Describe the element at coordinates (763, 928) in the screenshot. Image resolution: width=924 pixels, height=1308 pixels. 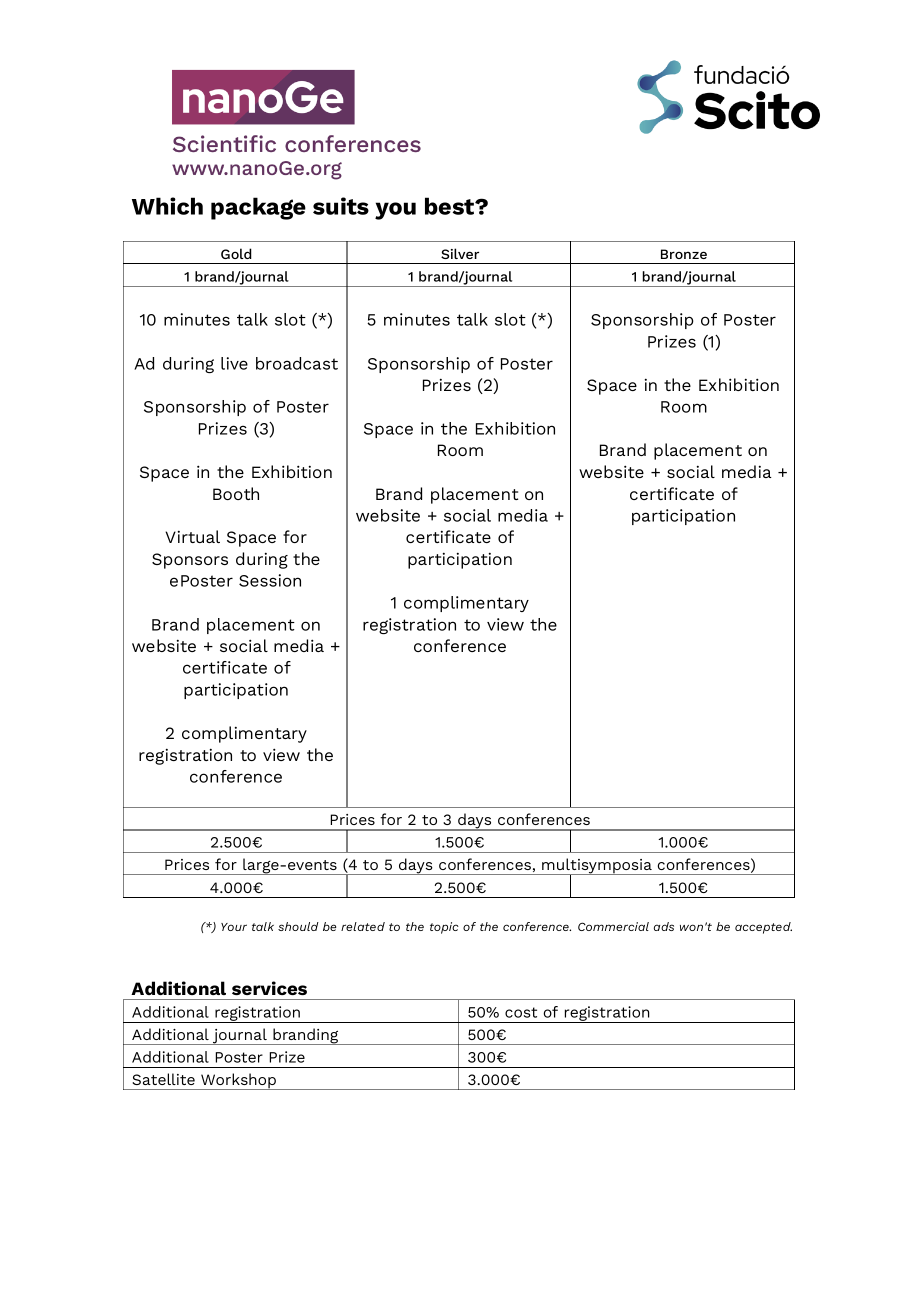
I see `accepted` at that location.
